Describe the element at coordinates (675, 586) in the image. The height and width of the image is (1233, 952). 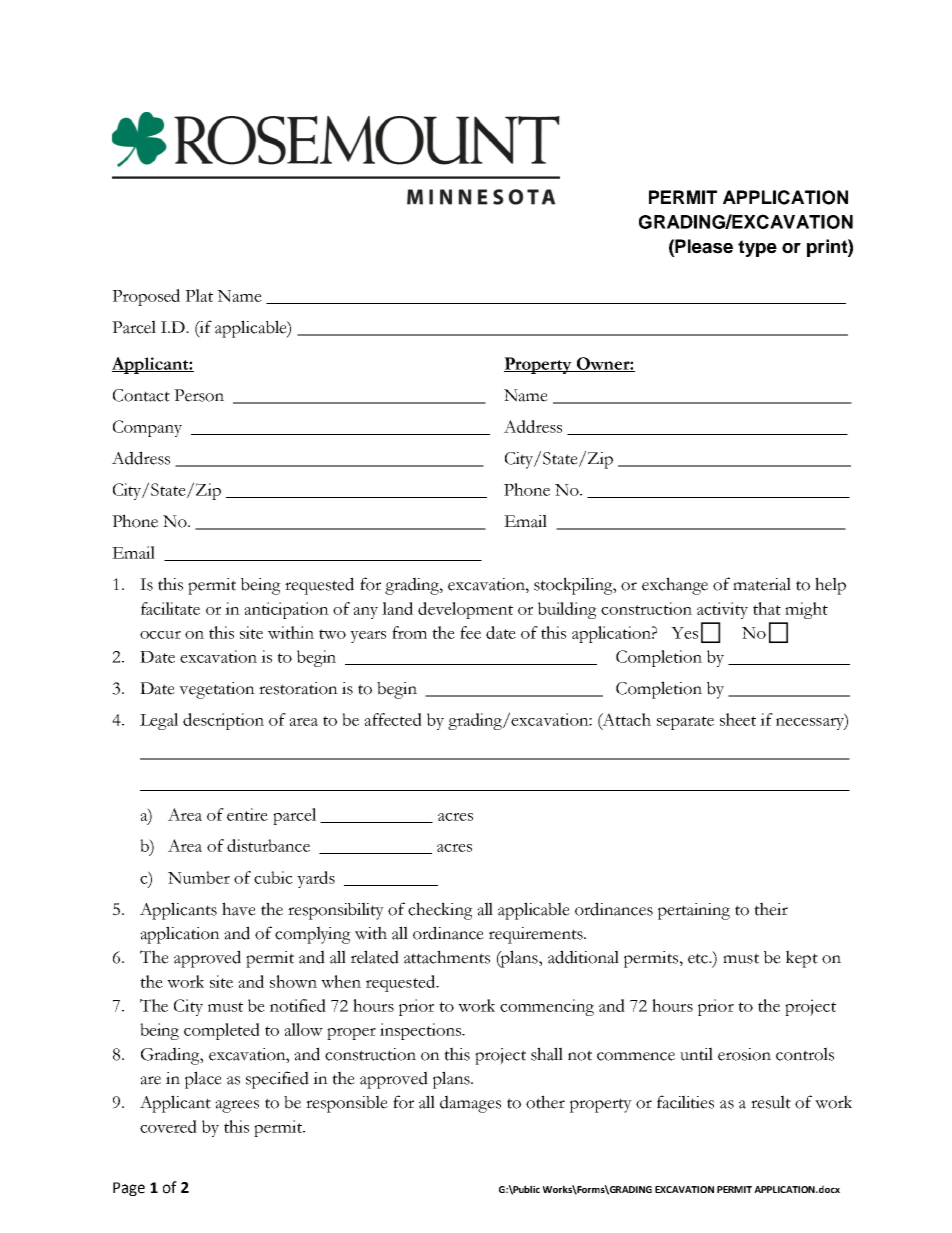
I see `exchange` at that location.
